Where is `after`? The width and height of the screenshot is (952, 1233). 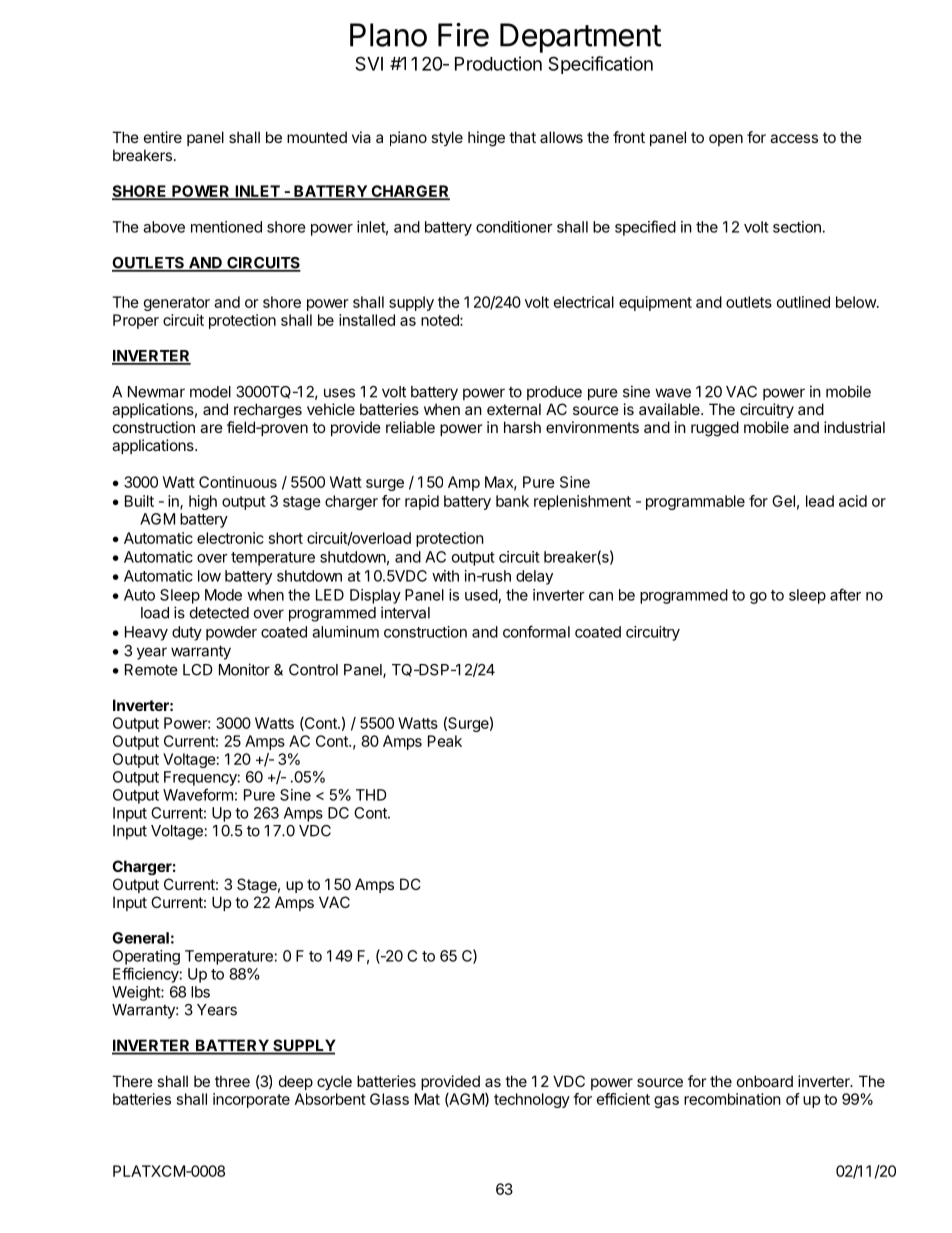
after is located at coordinates (845, 594).
